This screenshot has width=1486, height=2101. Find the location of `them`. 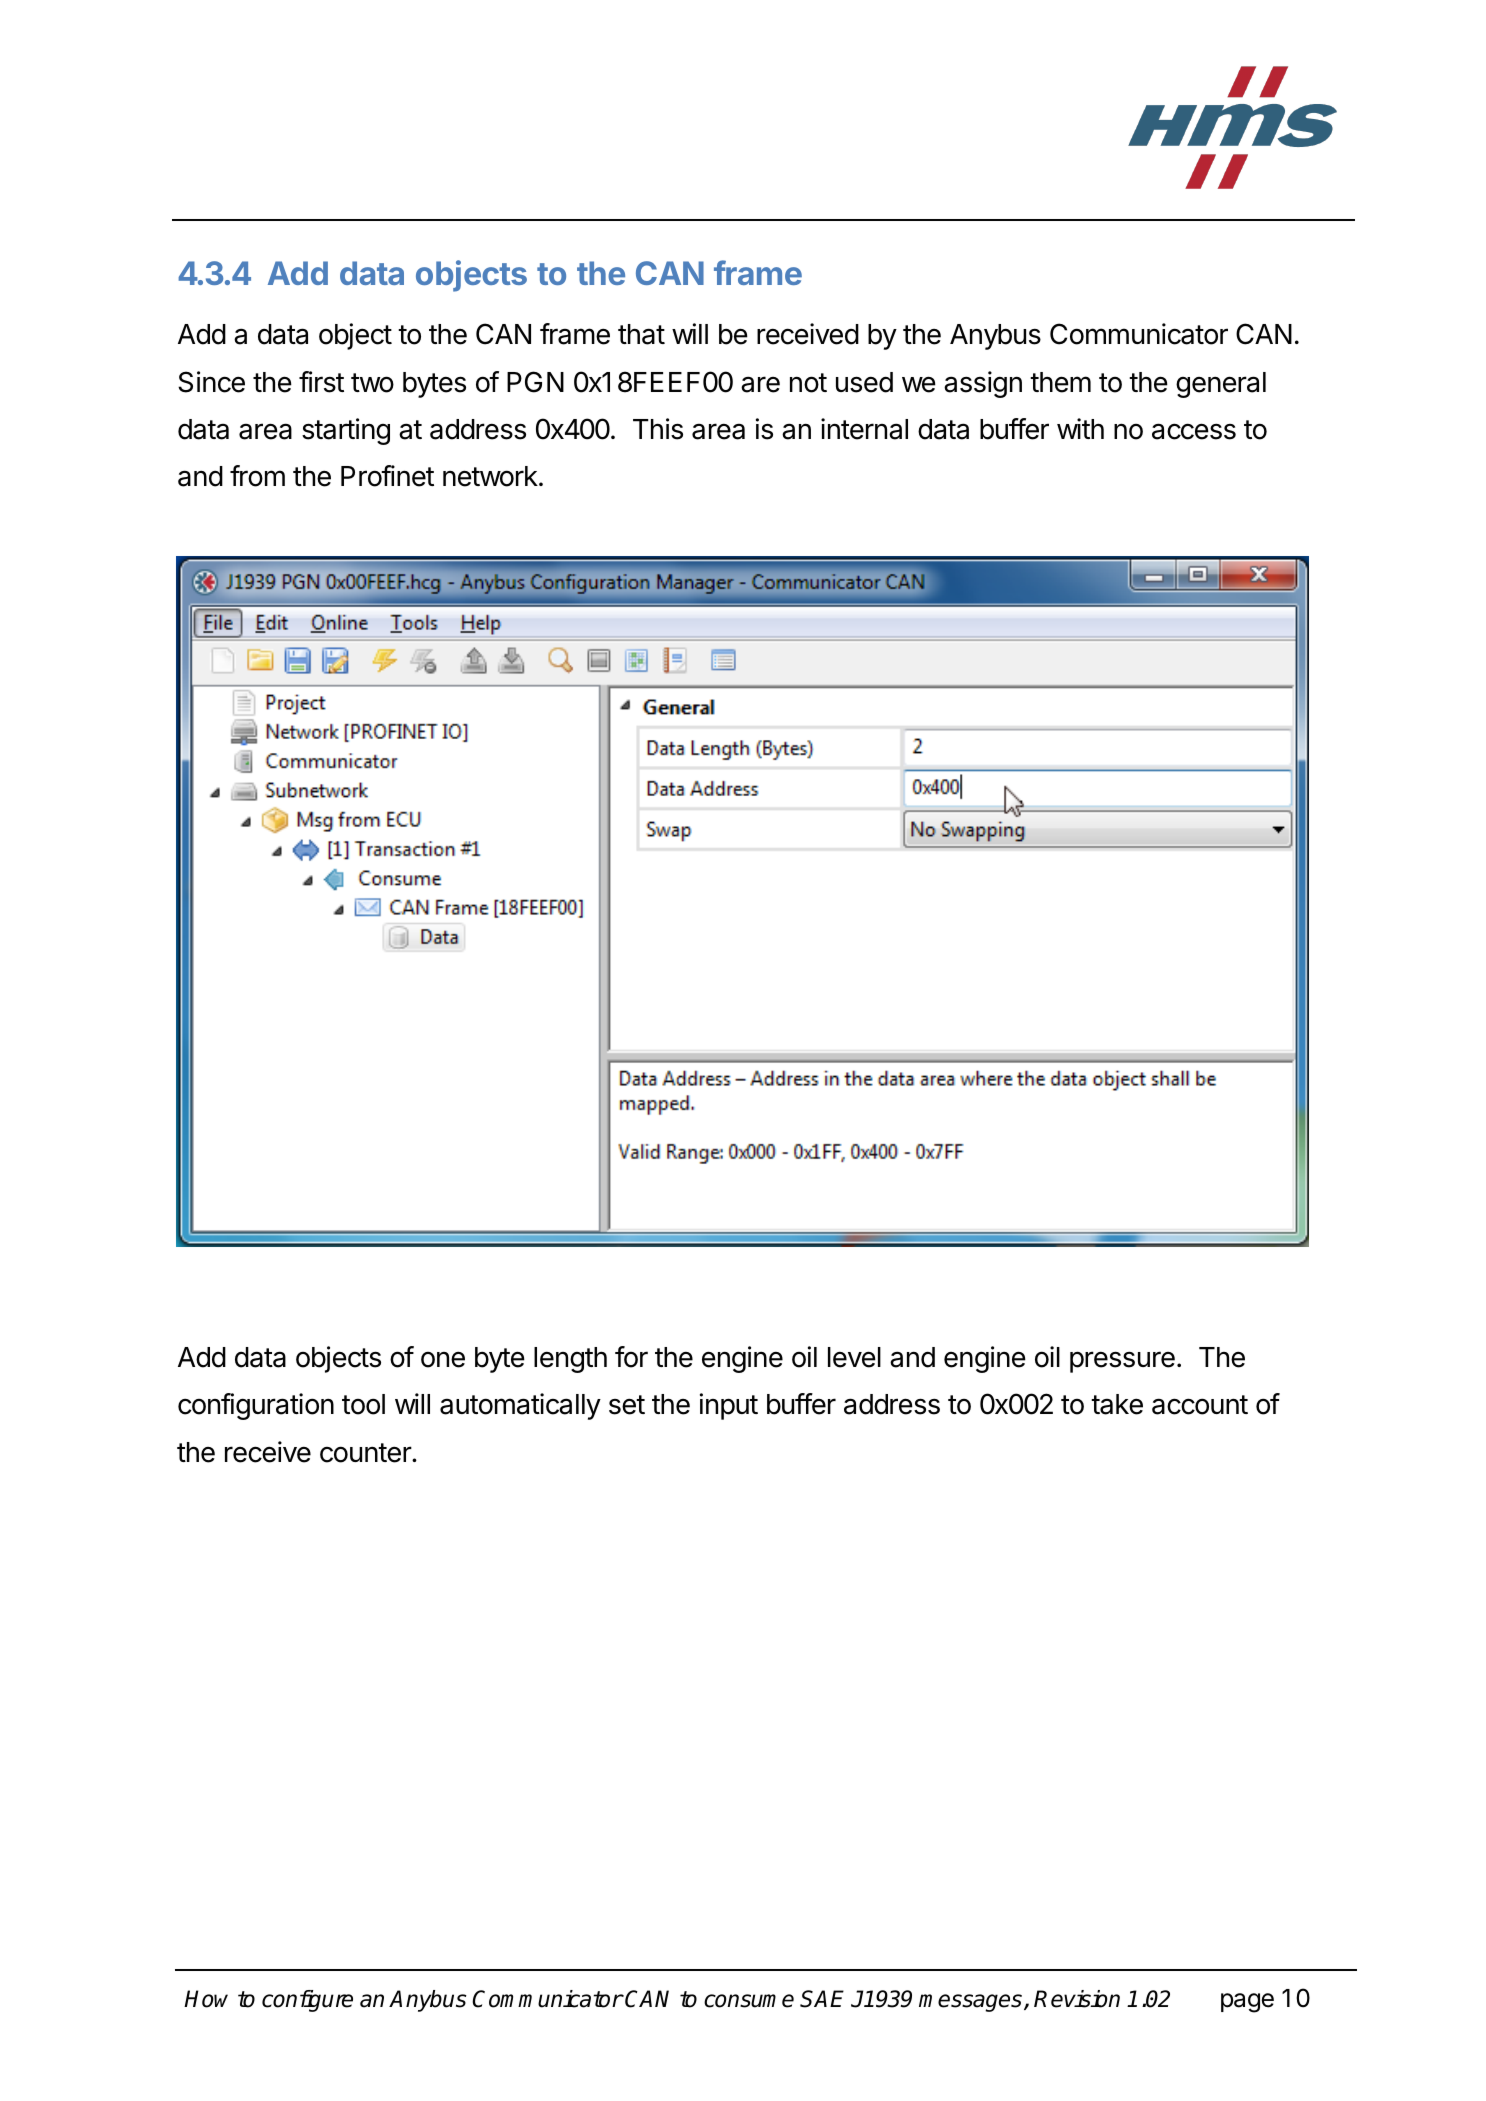

them is located at coordinates (1060, 382).
